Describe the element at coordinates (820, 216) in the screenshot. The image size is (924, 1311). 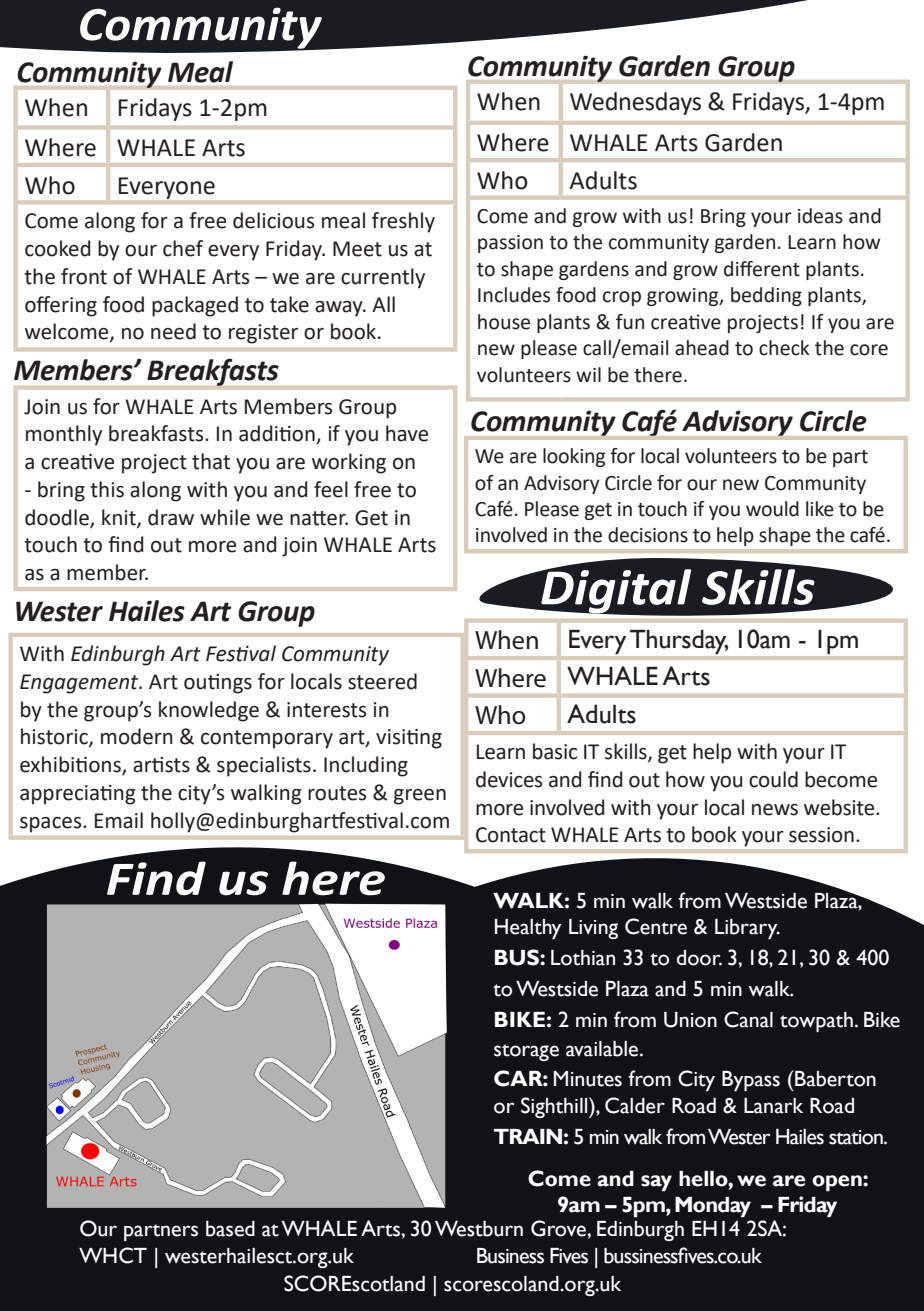
I see `ideas` at that location.
